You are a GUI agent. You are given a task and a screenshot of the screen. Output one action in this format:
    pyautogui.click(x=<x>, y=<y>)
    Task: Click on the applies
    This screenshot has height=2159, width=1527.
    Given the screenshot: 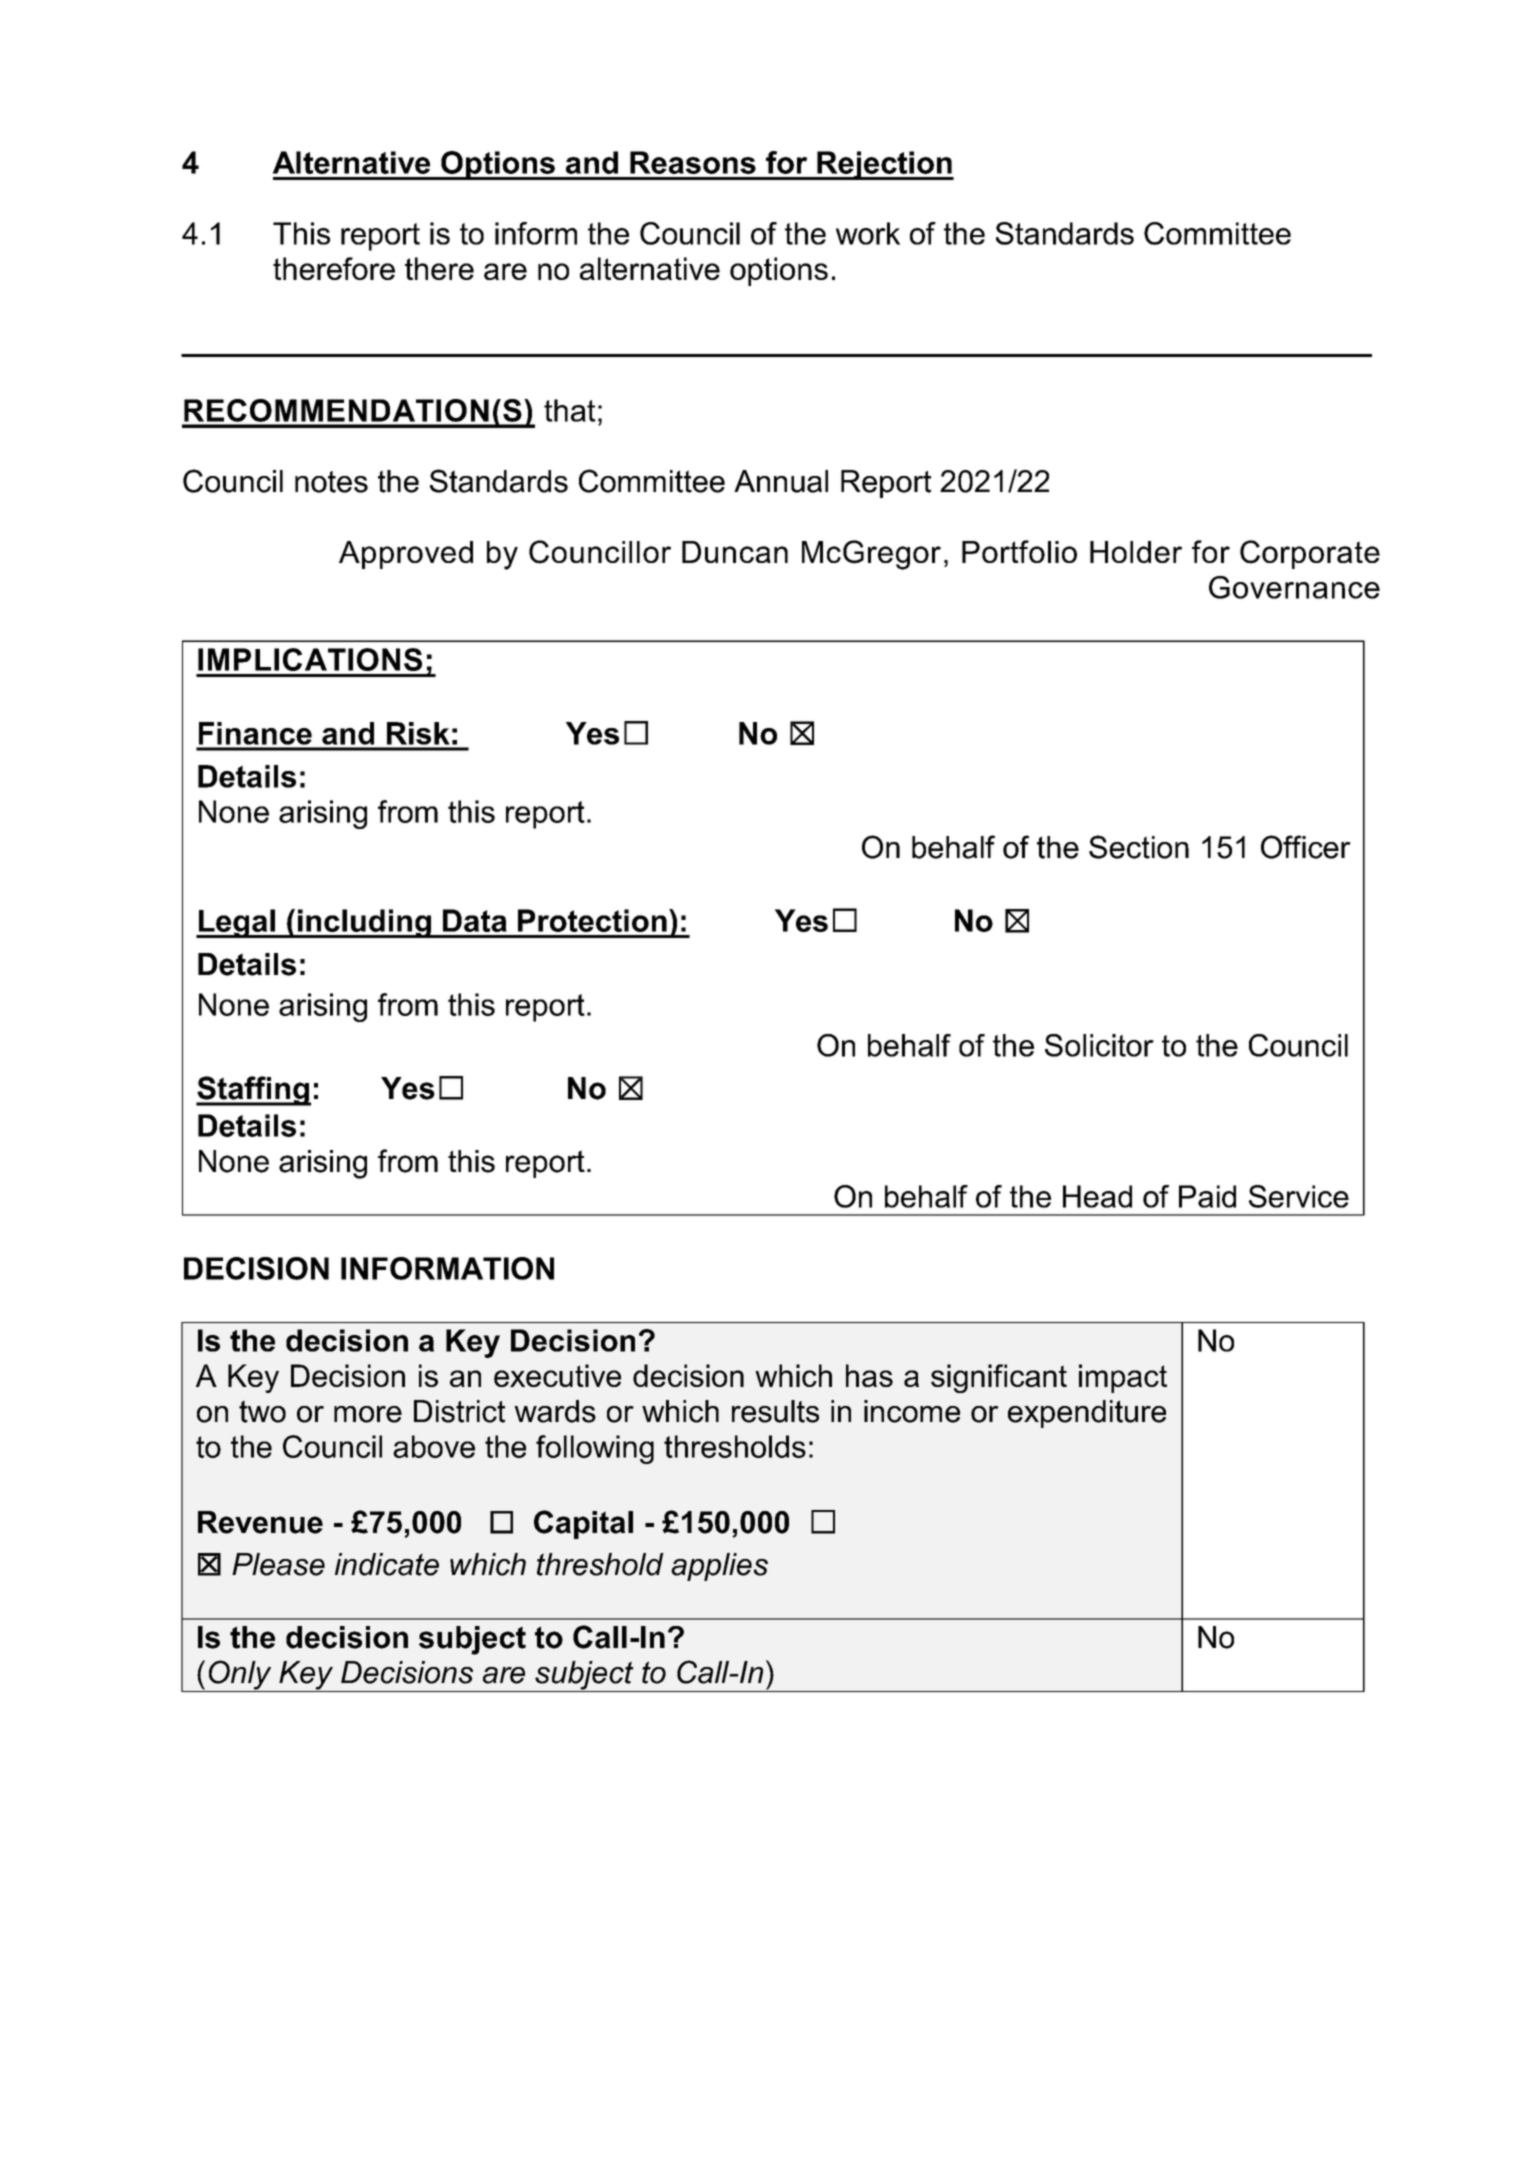 What is the action you would take?
    pyautogui.click(x=719, y=1567)
